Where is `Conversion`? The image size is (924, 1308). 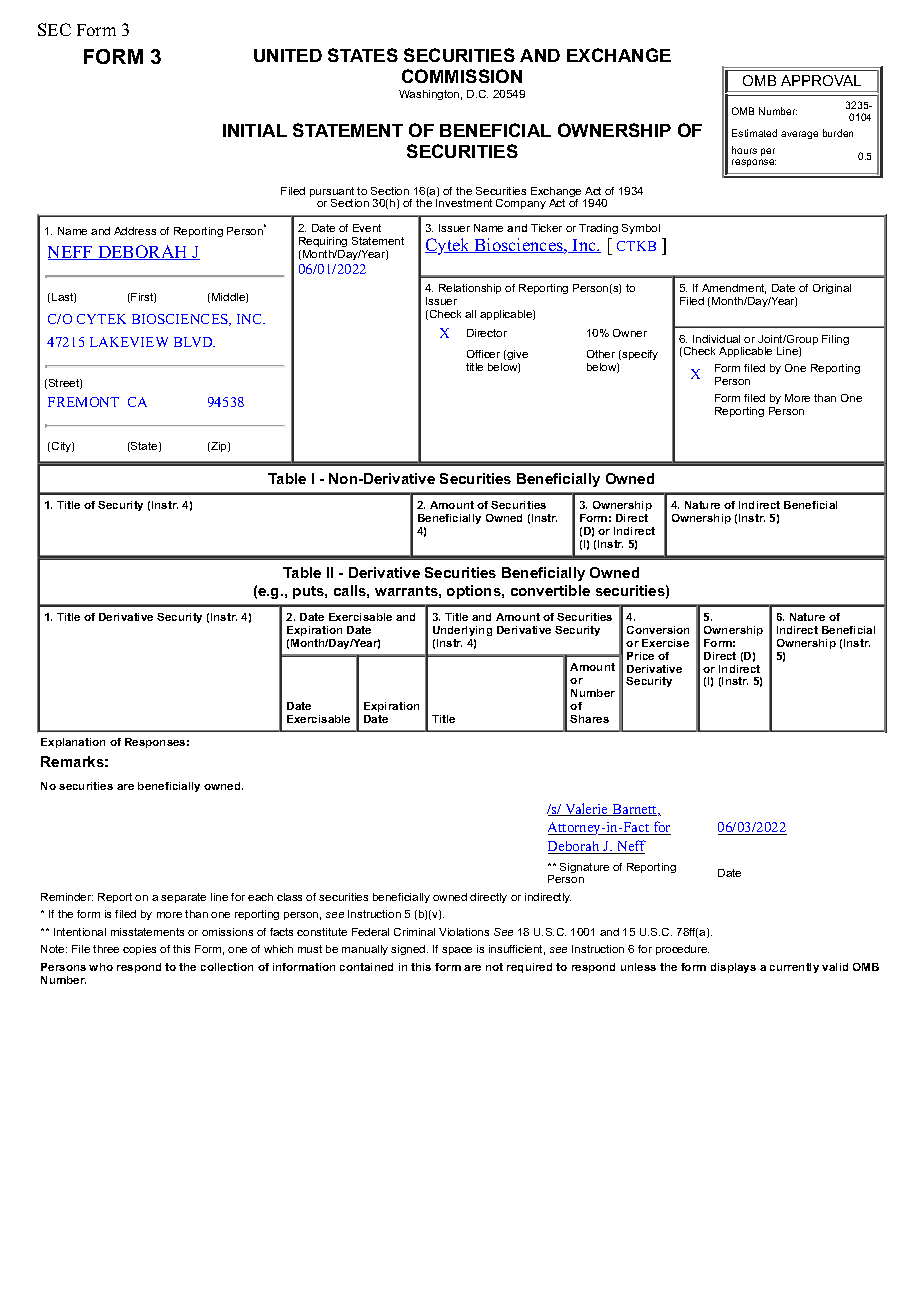
Conversion is located at coordinates (658, 630).
